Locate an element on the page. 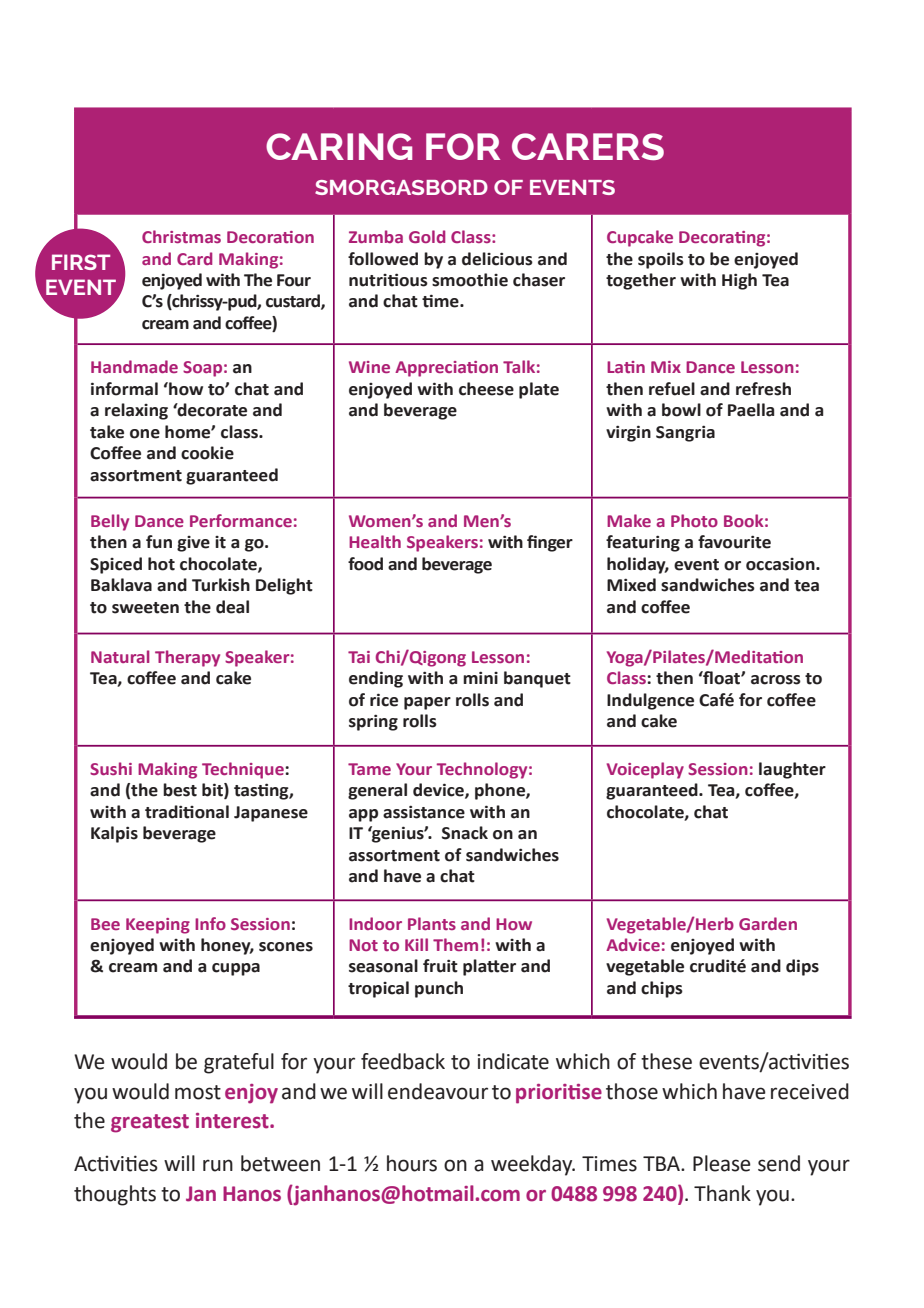  Christmas is located at coordinates (181, 236).
